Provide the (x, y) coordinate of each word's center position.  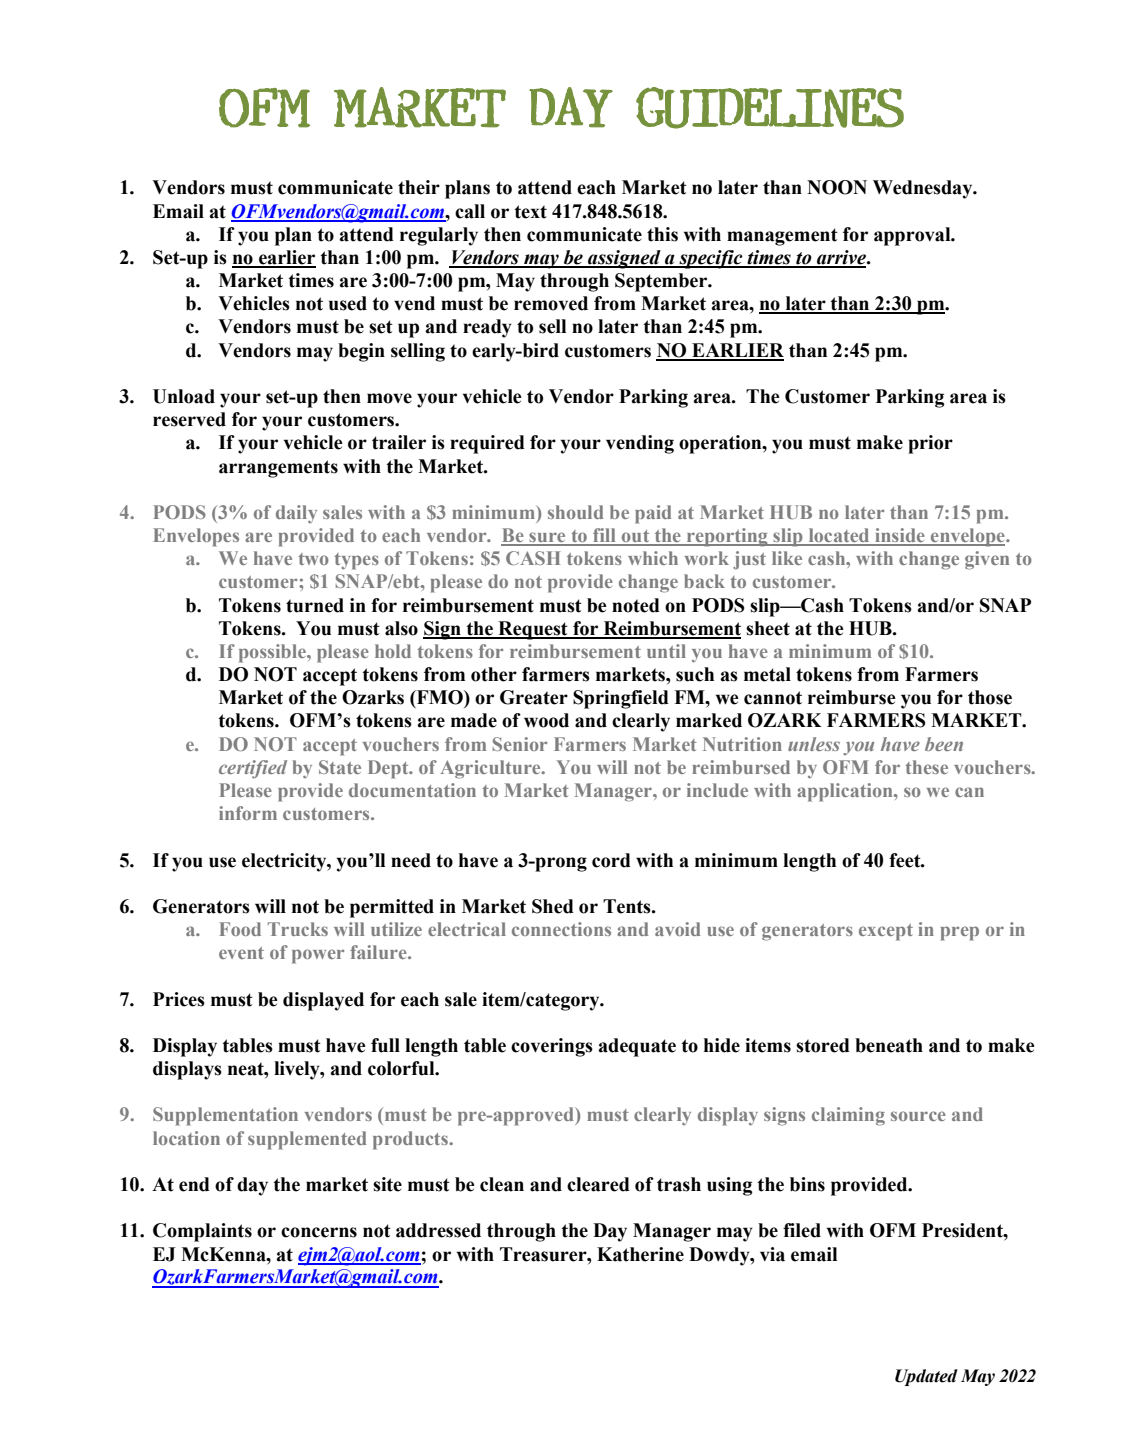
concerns (319, 1232)
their (419, 187)
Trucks (298, 929)
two (313, 559)
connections (561, 929)
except (886, 932)
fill (604, 536)
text (530, 212)
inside (900, 536)
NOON (837, 187)
